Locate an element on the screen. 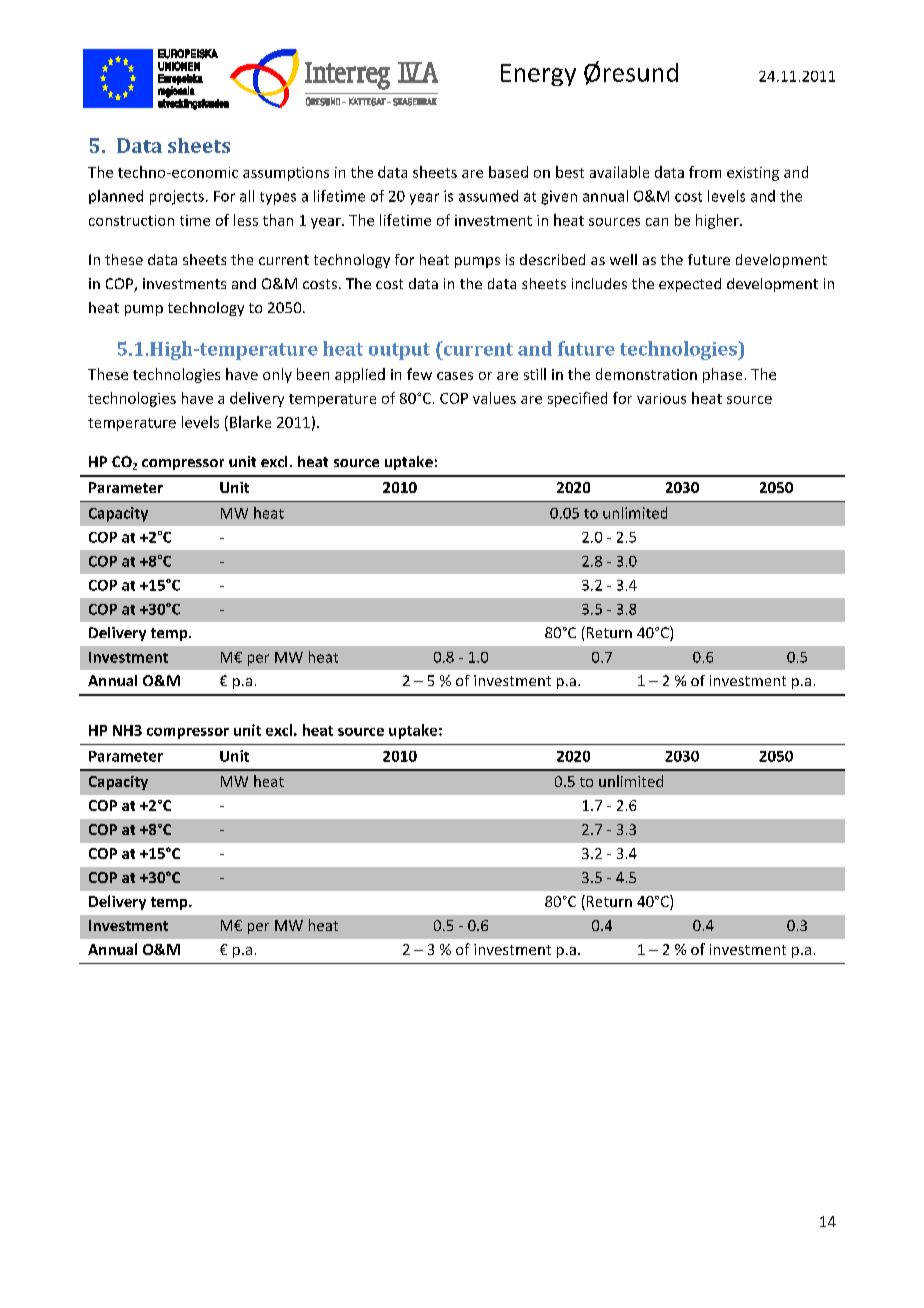 The height and width of the screenshot is (1308, 924). based is located at coordinates (508, 172).
